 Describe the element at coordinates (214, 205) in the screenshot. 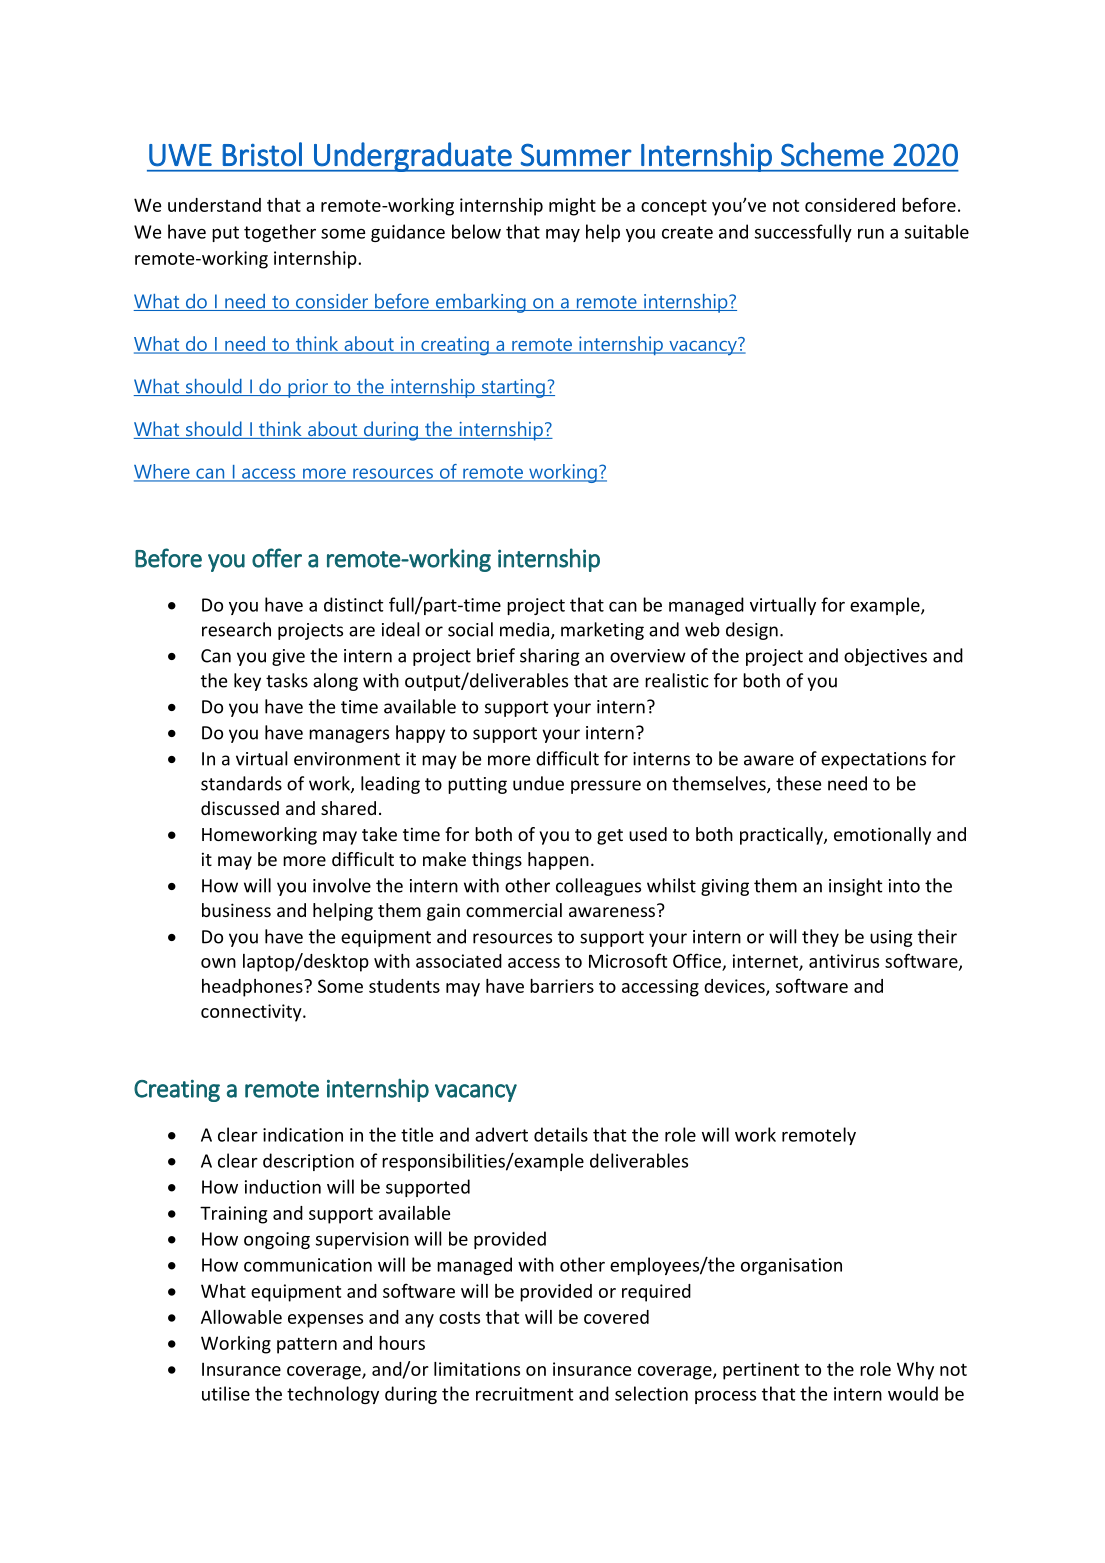

I see `understand` at that location.
